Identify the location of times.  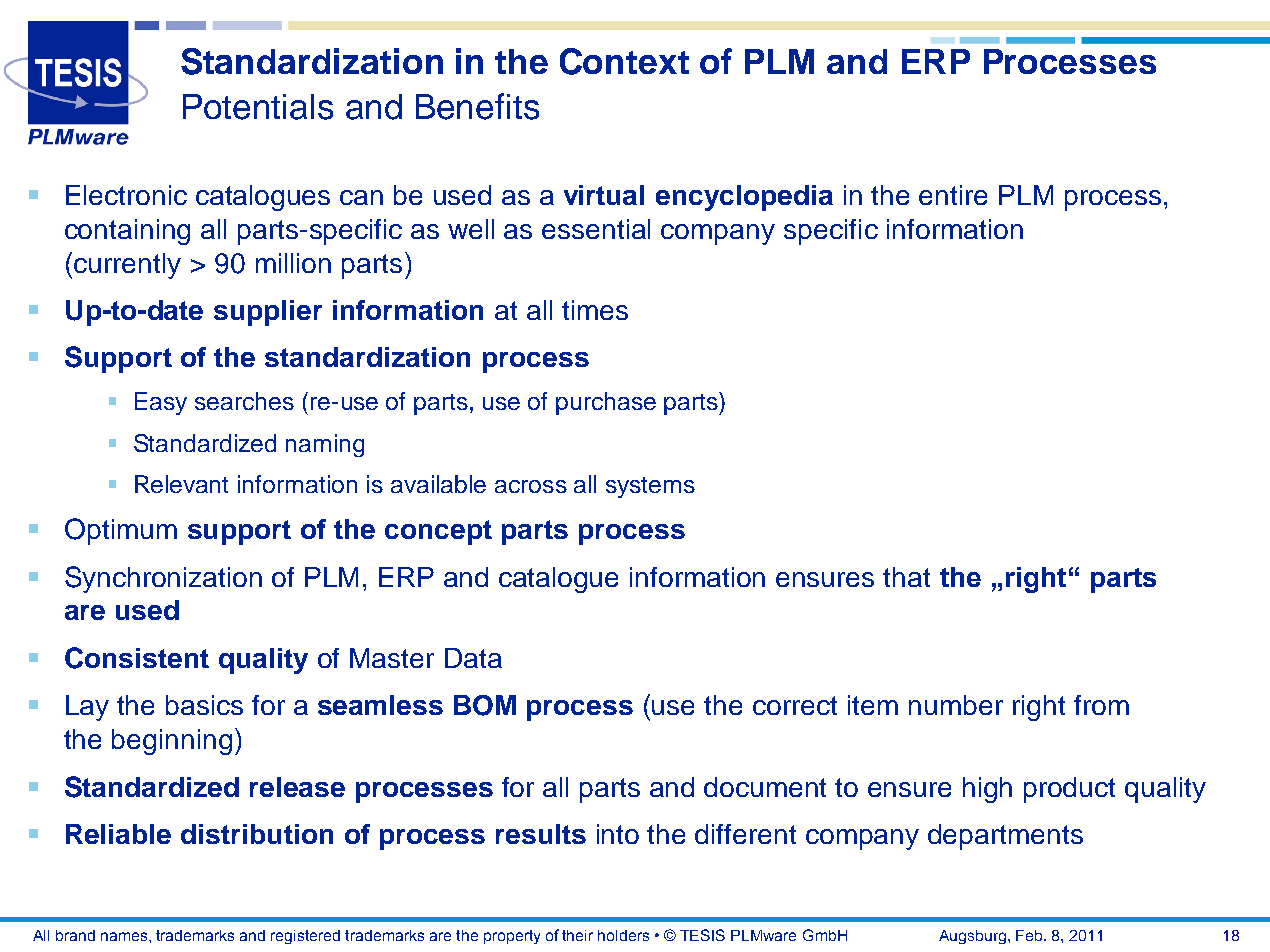
(595, 310).
